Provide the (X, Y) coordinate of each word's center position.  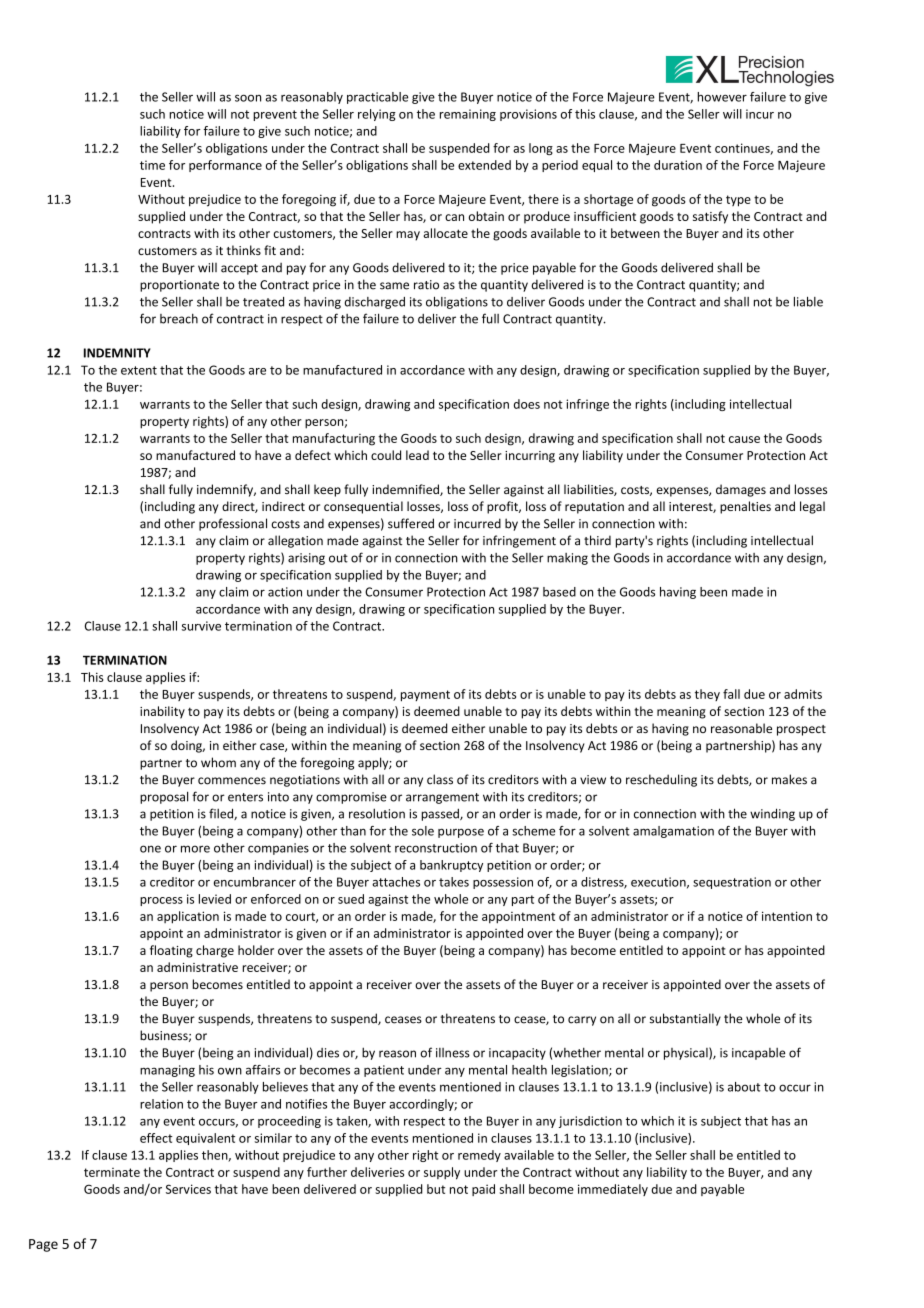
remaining (468, 115)
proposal (164, 797)
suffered (411, 523)
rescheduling (661, 780)
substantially (685, 1019)
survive (201, 626)
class (440, 779)
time (152, 165)
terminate (112, 1172)
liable (808, 302)
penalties (745, 507)
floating (171, 951)
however (722, 97)
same (394, 286)
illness (453, 1053)
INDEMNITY (117, 353)
